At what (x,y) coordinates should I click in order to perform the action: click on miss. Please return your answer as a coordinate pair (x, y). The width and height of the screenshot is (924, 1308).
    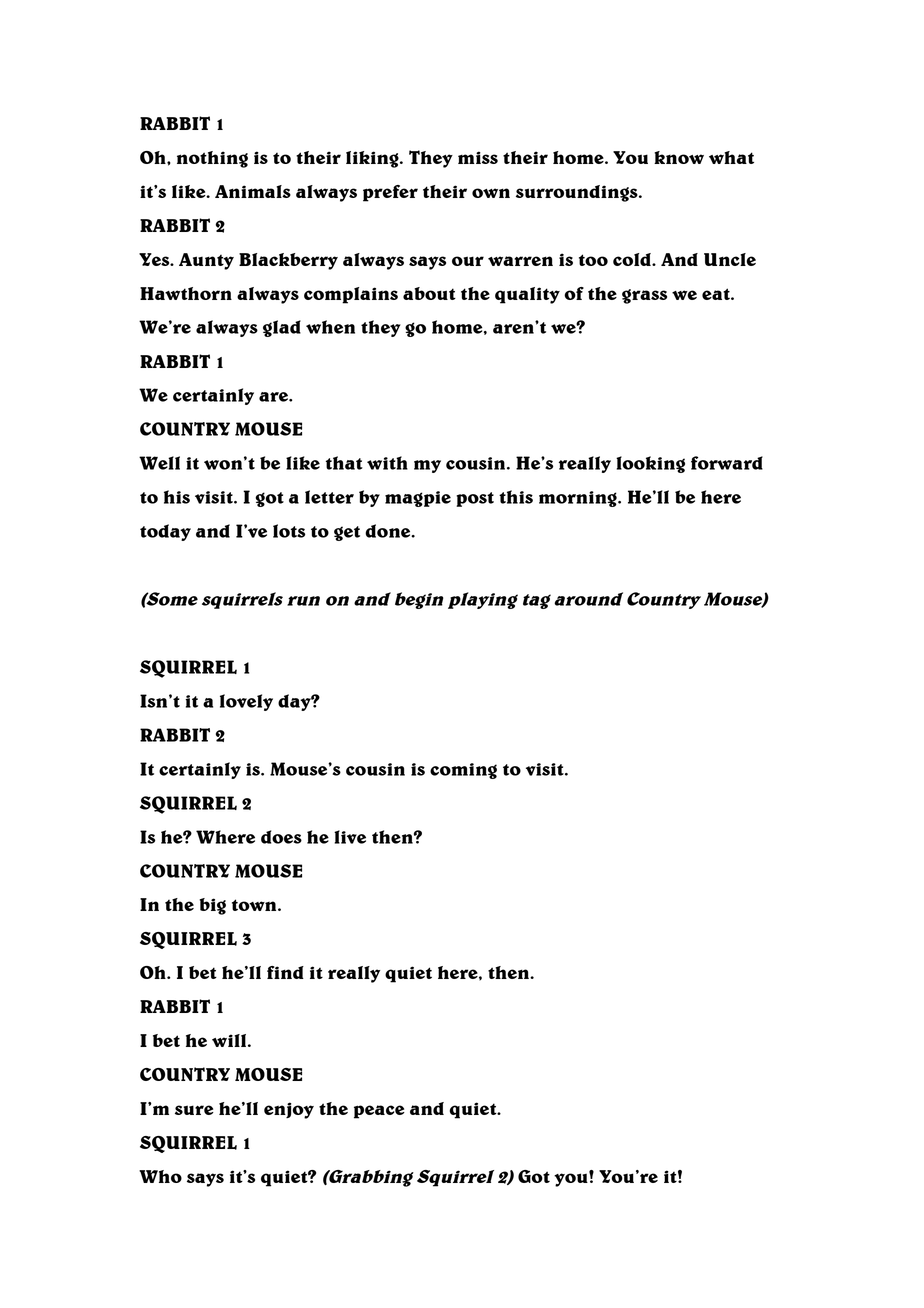
    Looking at the image, I should click on (478, 157).
